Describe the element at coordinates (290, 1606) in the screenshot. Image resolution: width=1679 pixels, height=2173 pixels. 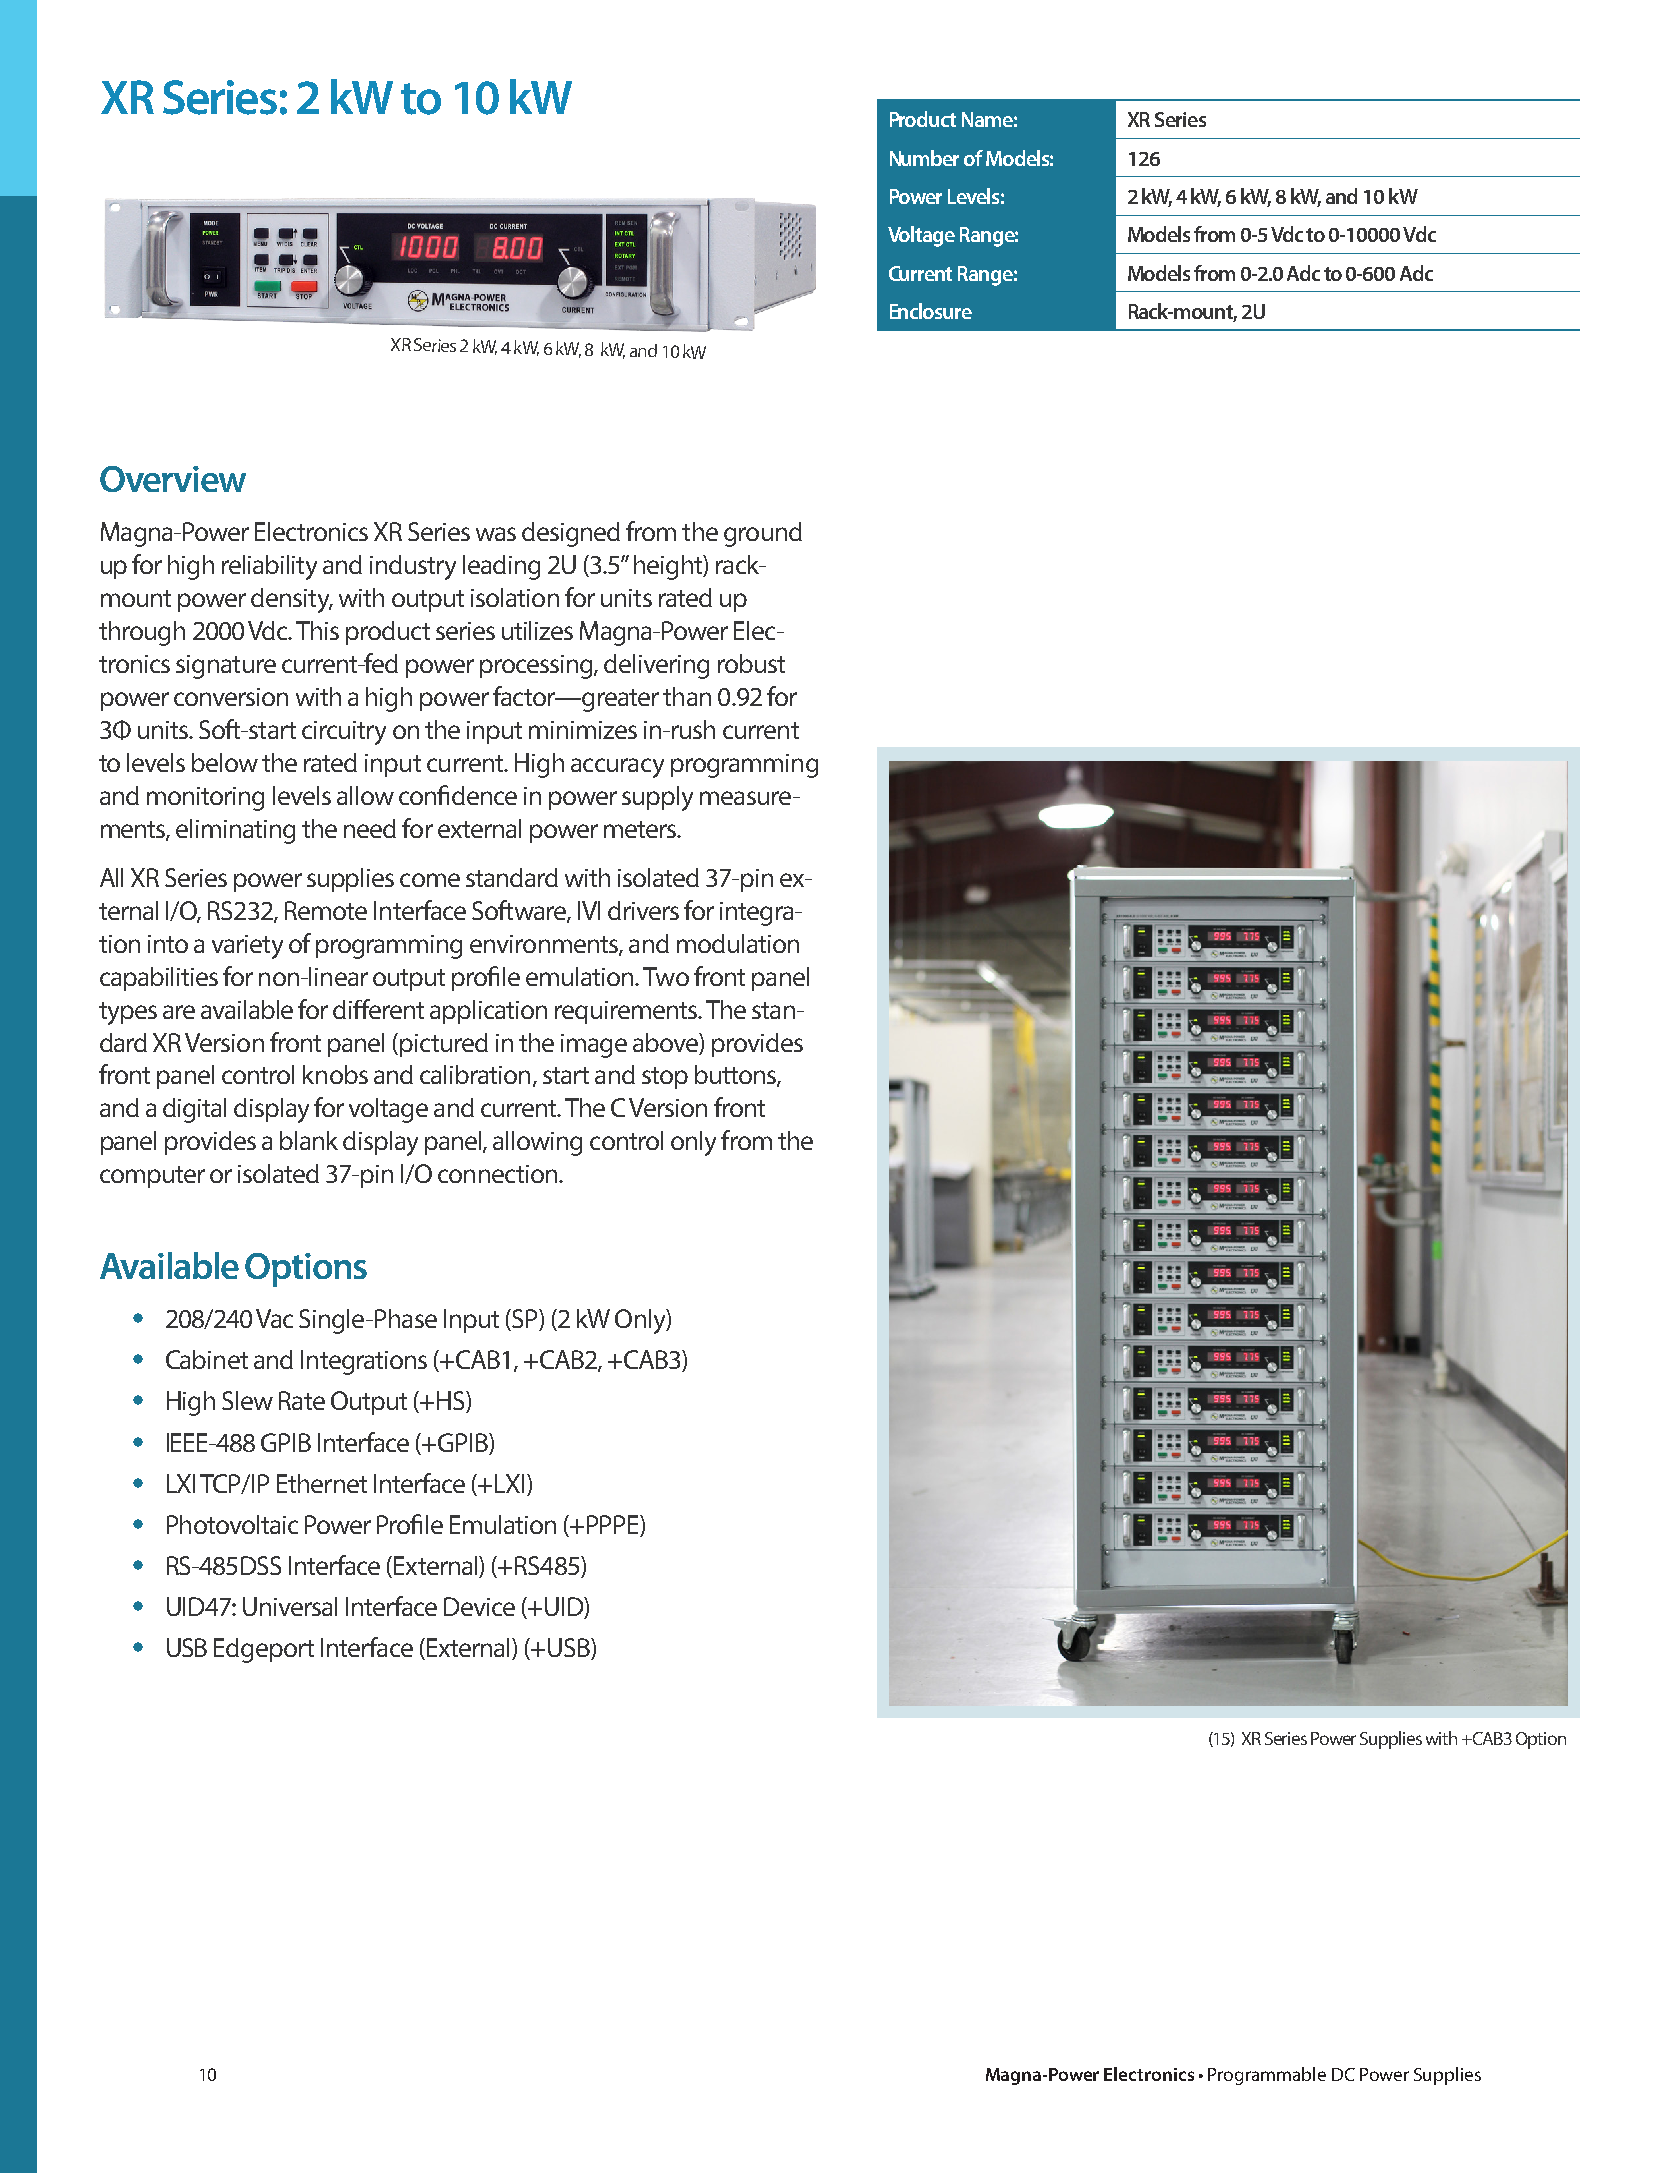
I see `Universal` at that location.
